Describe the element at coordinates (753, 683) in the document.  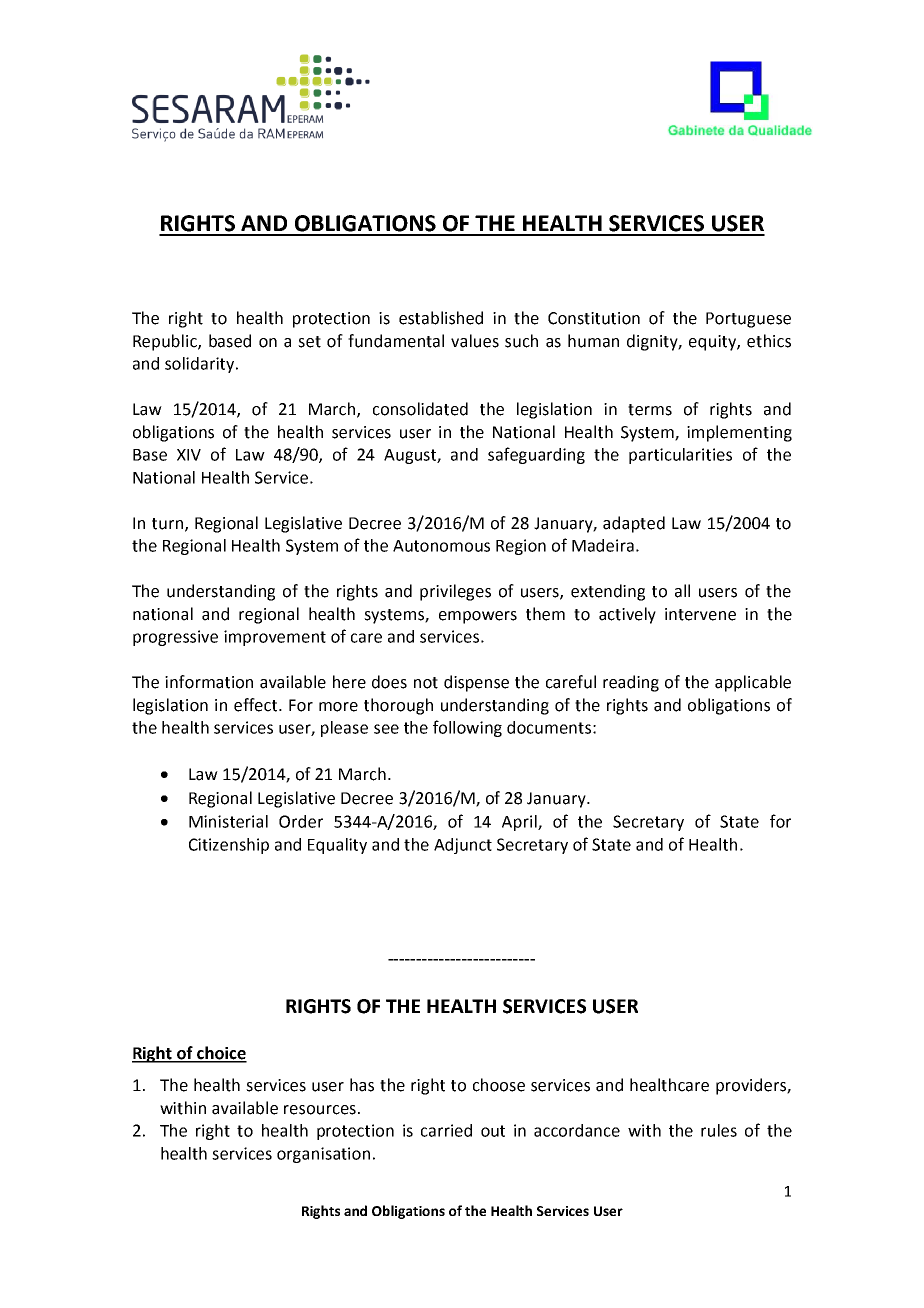
I see `applicable` at that location.
